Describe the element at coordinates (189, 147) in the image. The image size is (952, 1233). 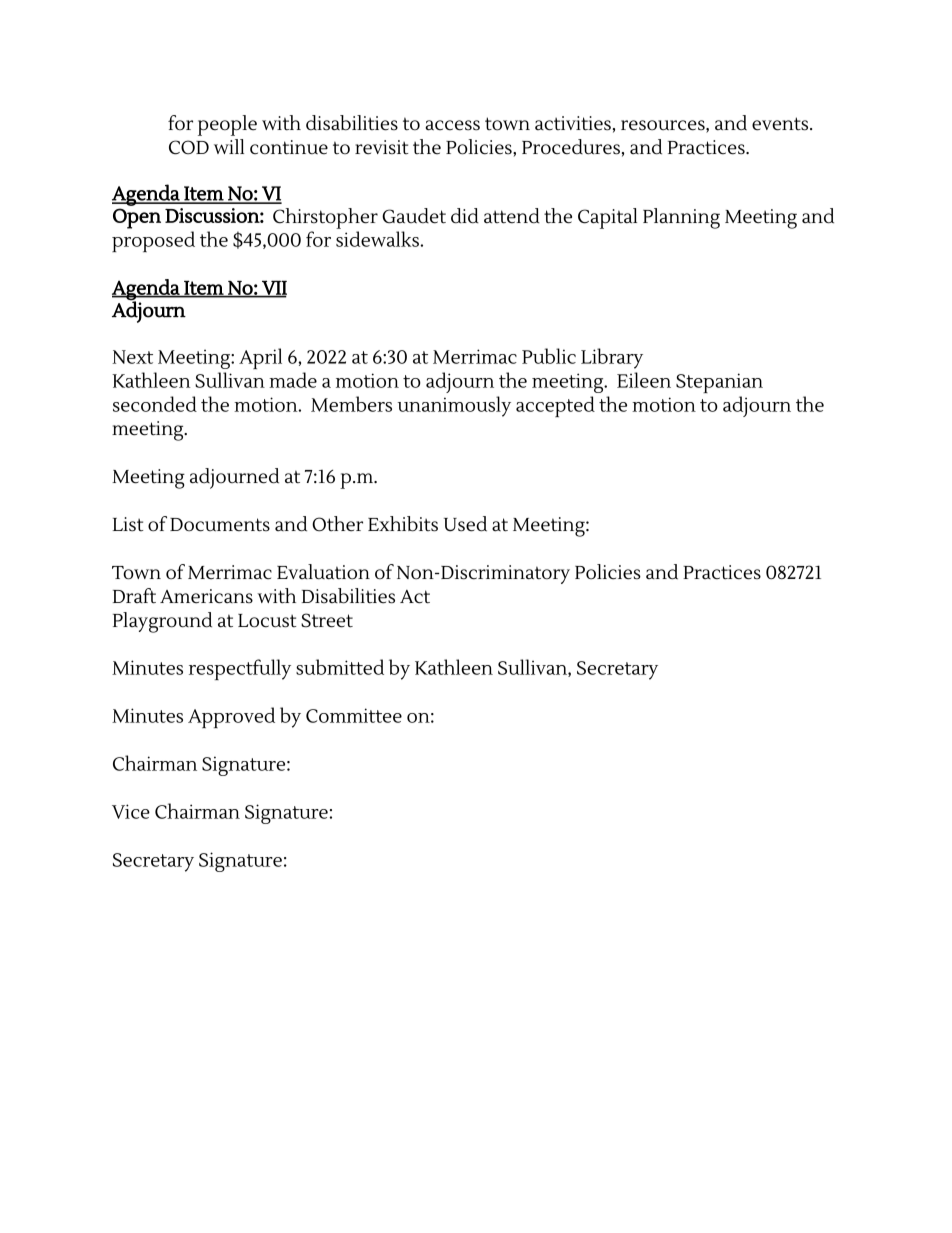
I see `COD` at that location.
